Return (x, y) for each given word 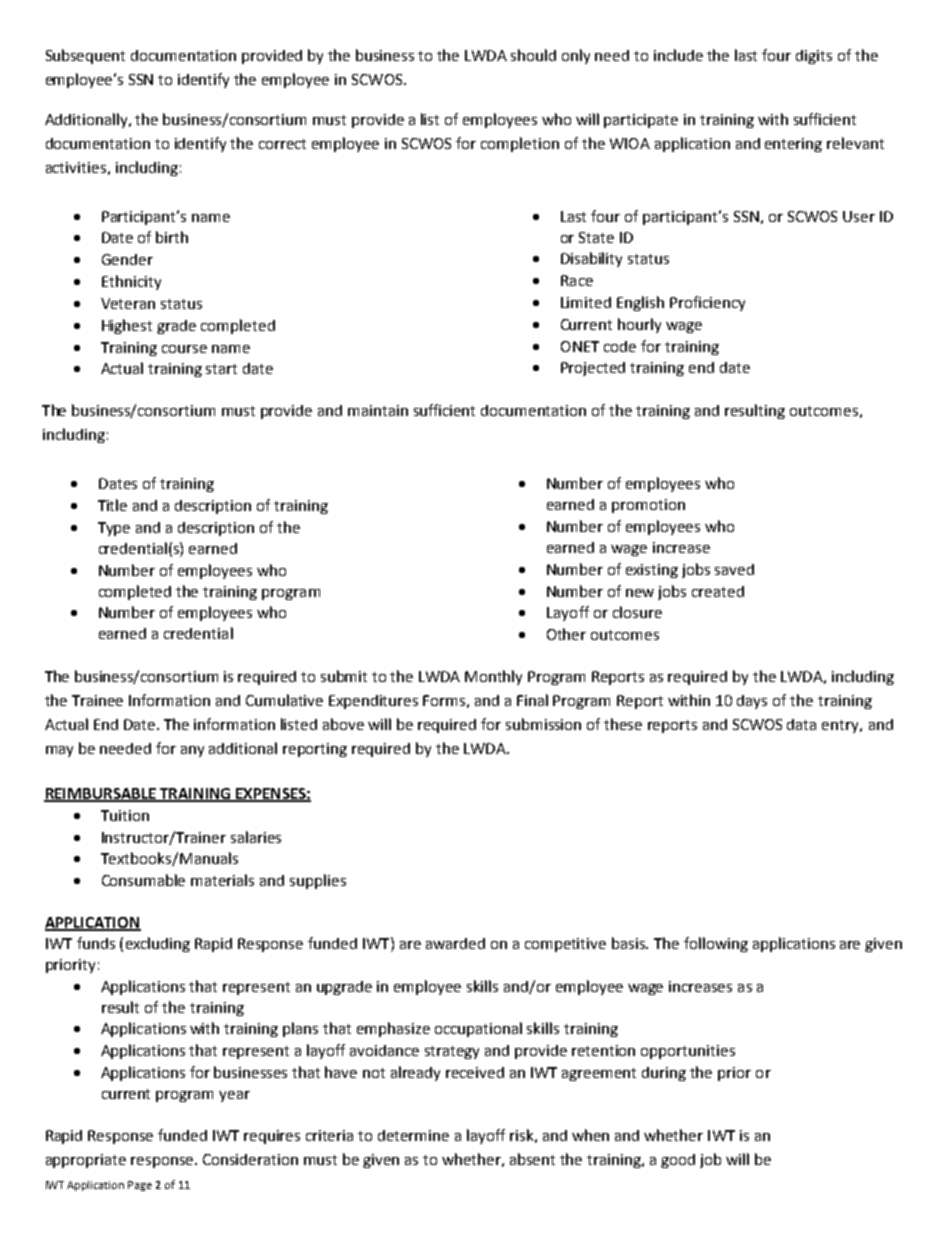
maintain (378, 410)
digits (814, 57)
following (716, 944)
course (184, 349)
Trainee (97, 700)
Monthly (493, 677)
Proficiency (707, 303)
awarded (455, 943)
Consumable (143, 880)
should (533, 55)
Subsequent (85, 56)
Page (140, 1186)
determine (413, 1135)
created (718, 591)
